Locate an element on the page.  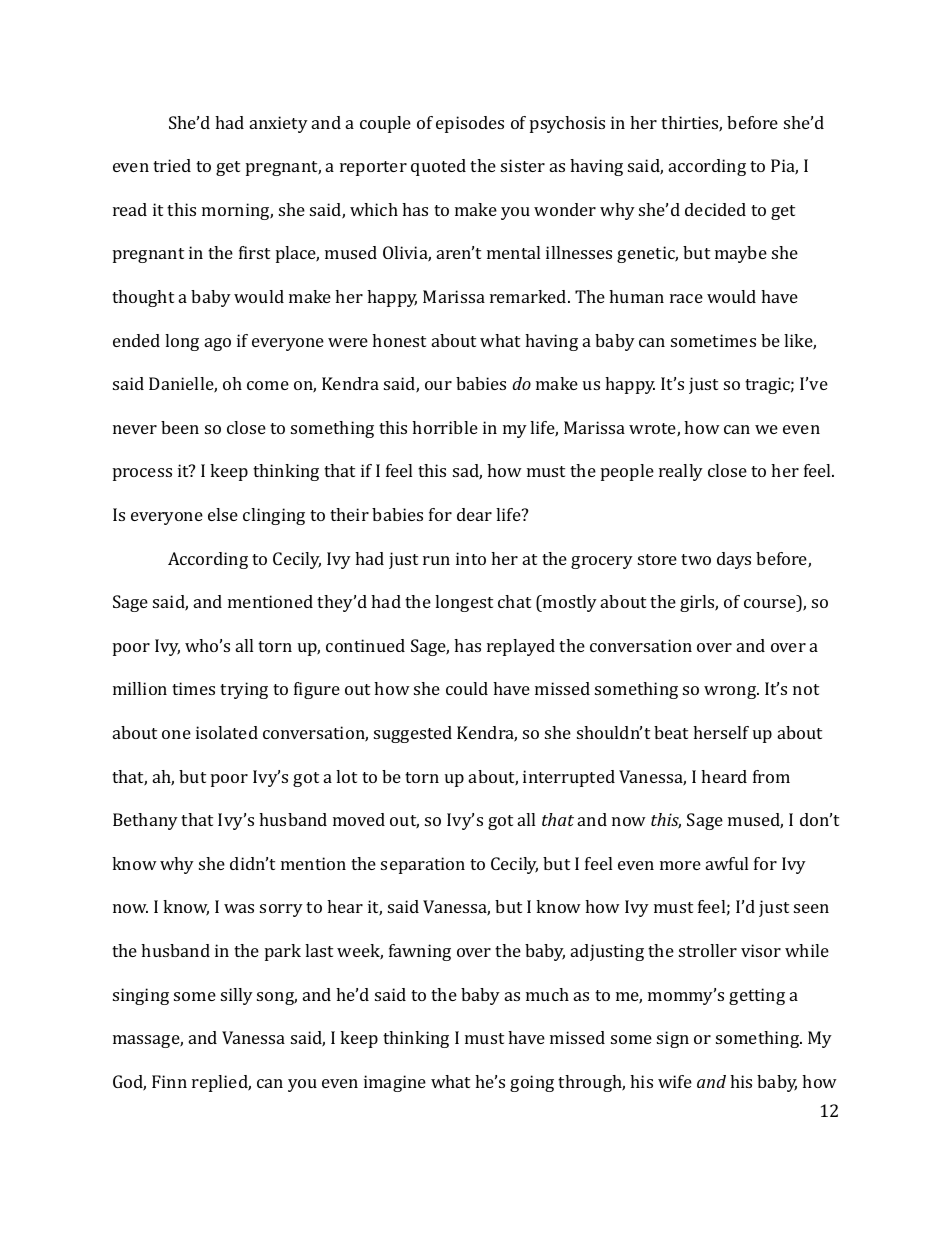
Finn is located at coordinates (169, 1081).
